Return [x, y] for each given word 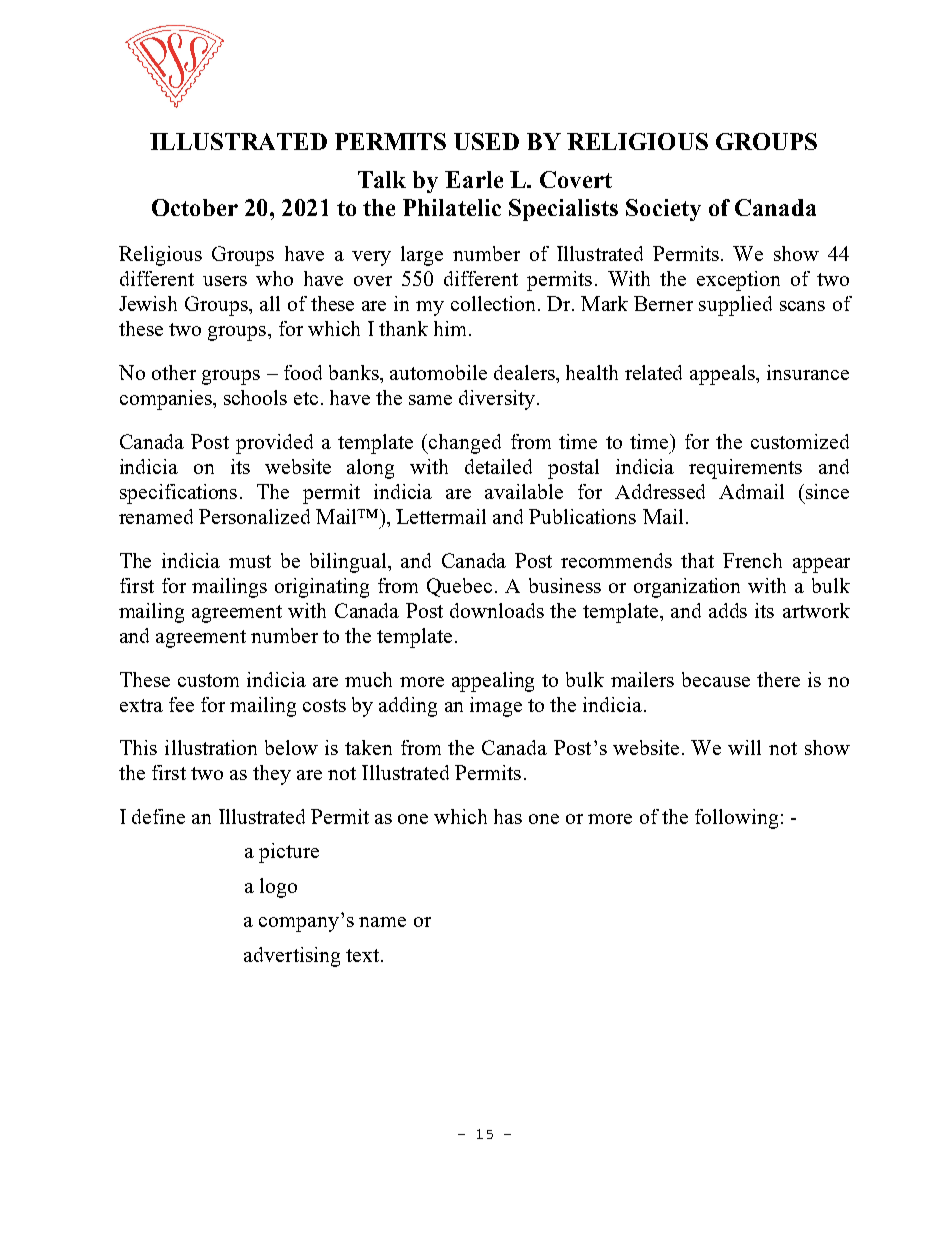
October [195, 207]
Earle [474, 179]
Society [663, 210]
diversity [497, 400]
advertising [292, 957]
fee [181, 704]
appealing [493, 682]
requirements [745, 469]
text [364, 955]
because [716, 679]
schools [255, 397]
